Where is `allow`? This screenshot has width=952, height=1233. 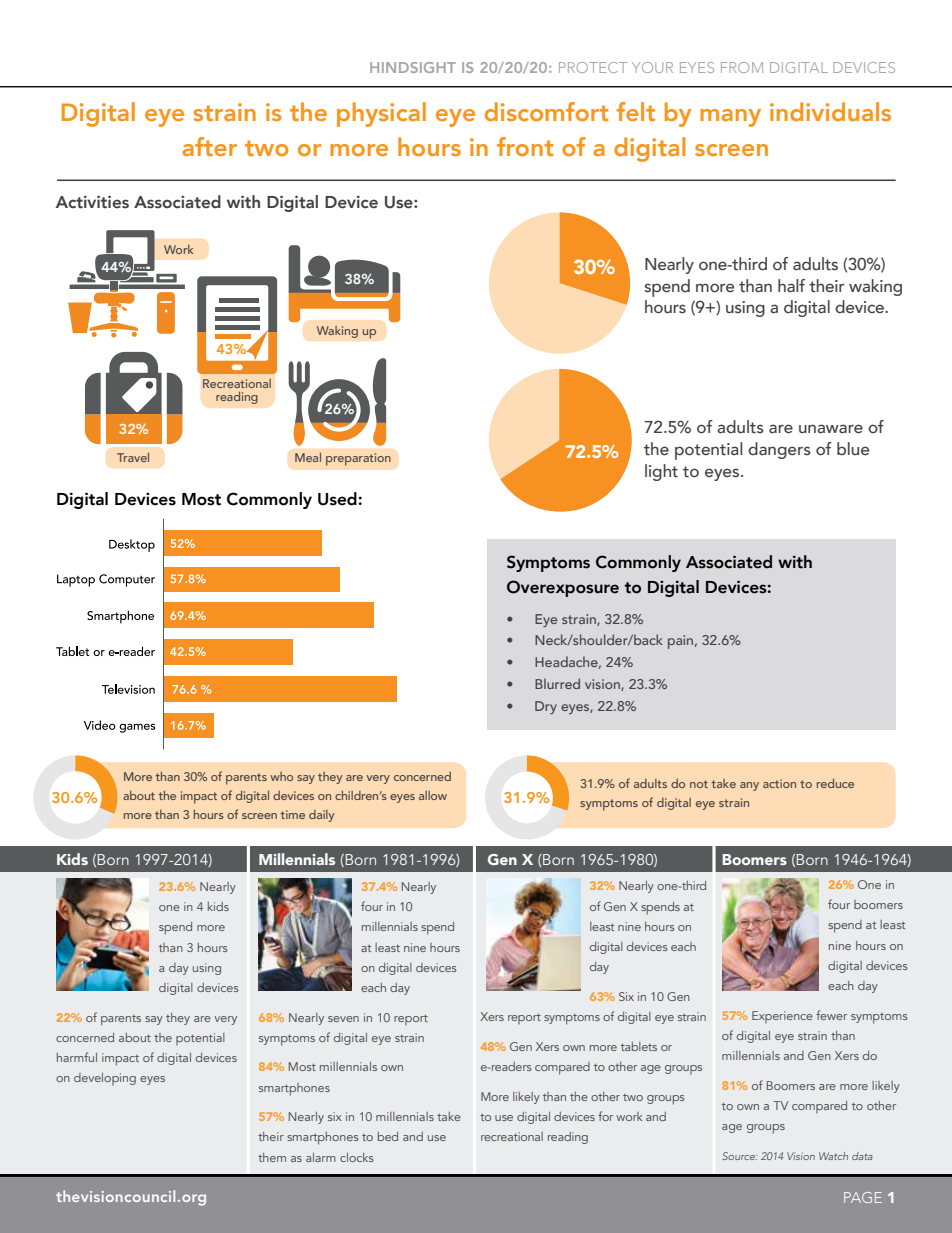
allow is located at coordinates (433, 795).
